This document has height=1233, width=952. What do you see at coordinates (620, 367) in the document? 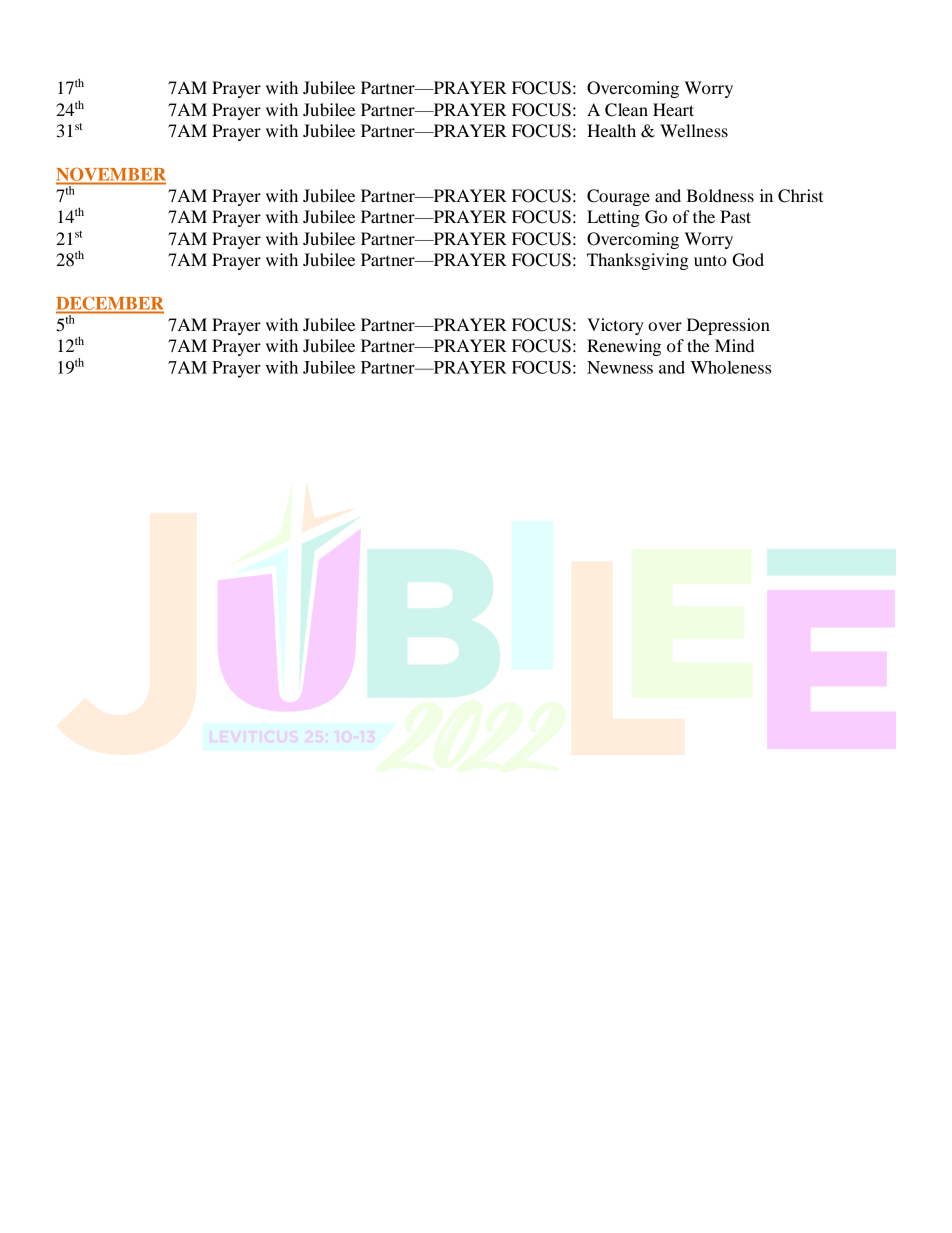
I see `Newness` at bounding box center [620, 367].
